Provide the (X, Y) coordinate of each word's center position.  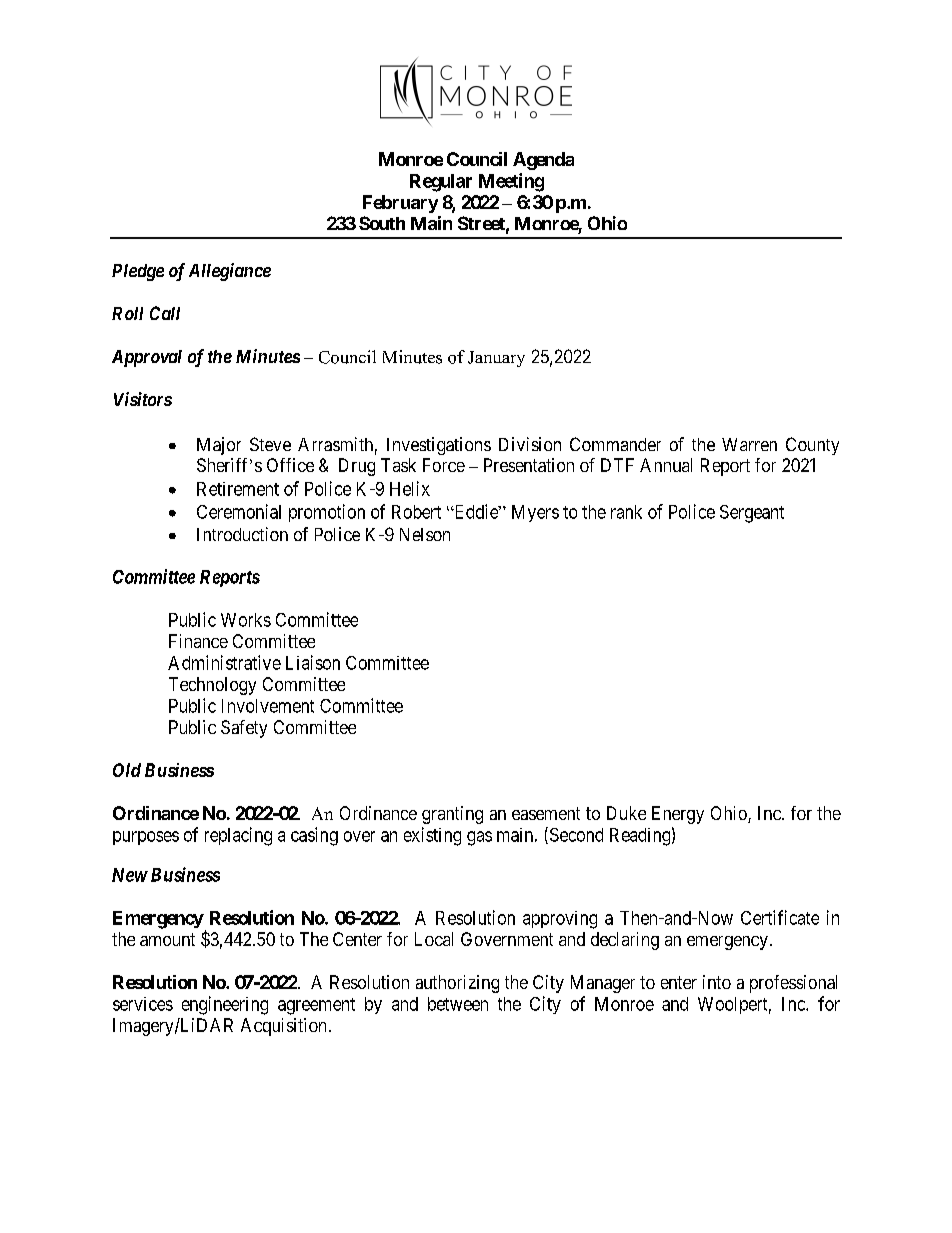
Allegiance (230, 272)
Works (246, 620)
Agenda (543, 161)
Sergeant (752, 514)
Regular (441, 183)
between (458, 1004)
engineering (225, 1005)
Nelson (425, 534)
